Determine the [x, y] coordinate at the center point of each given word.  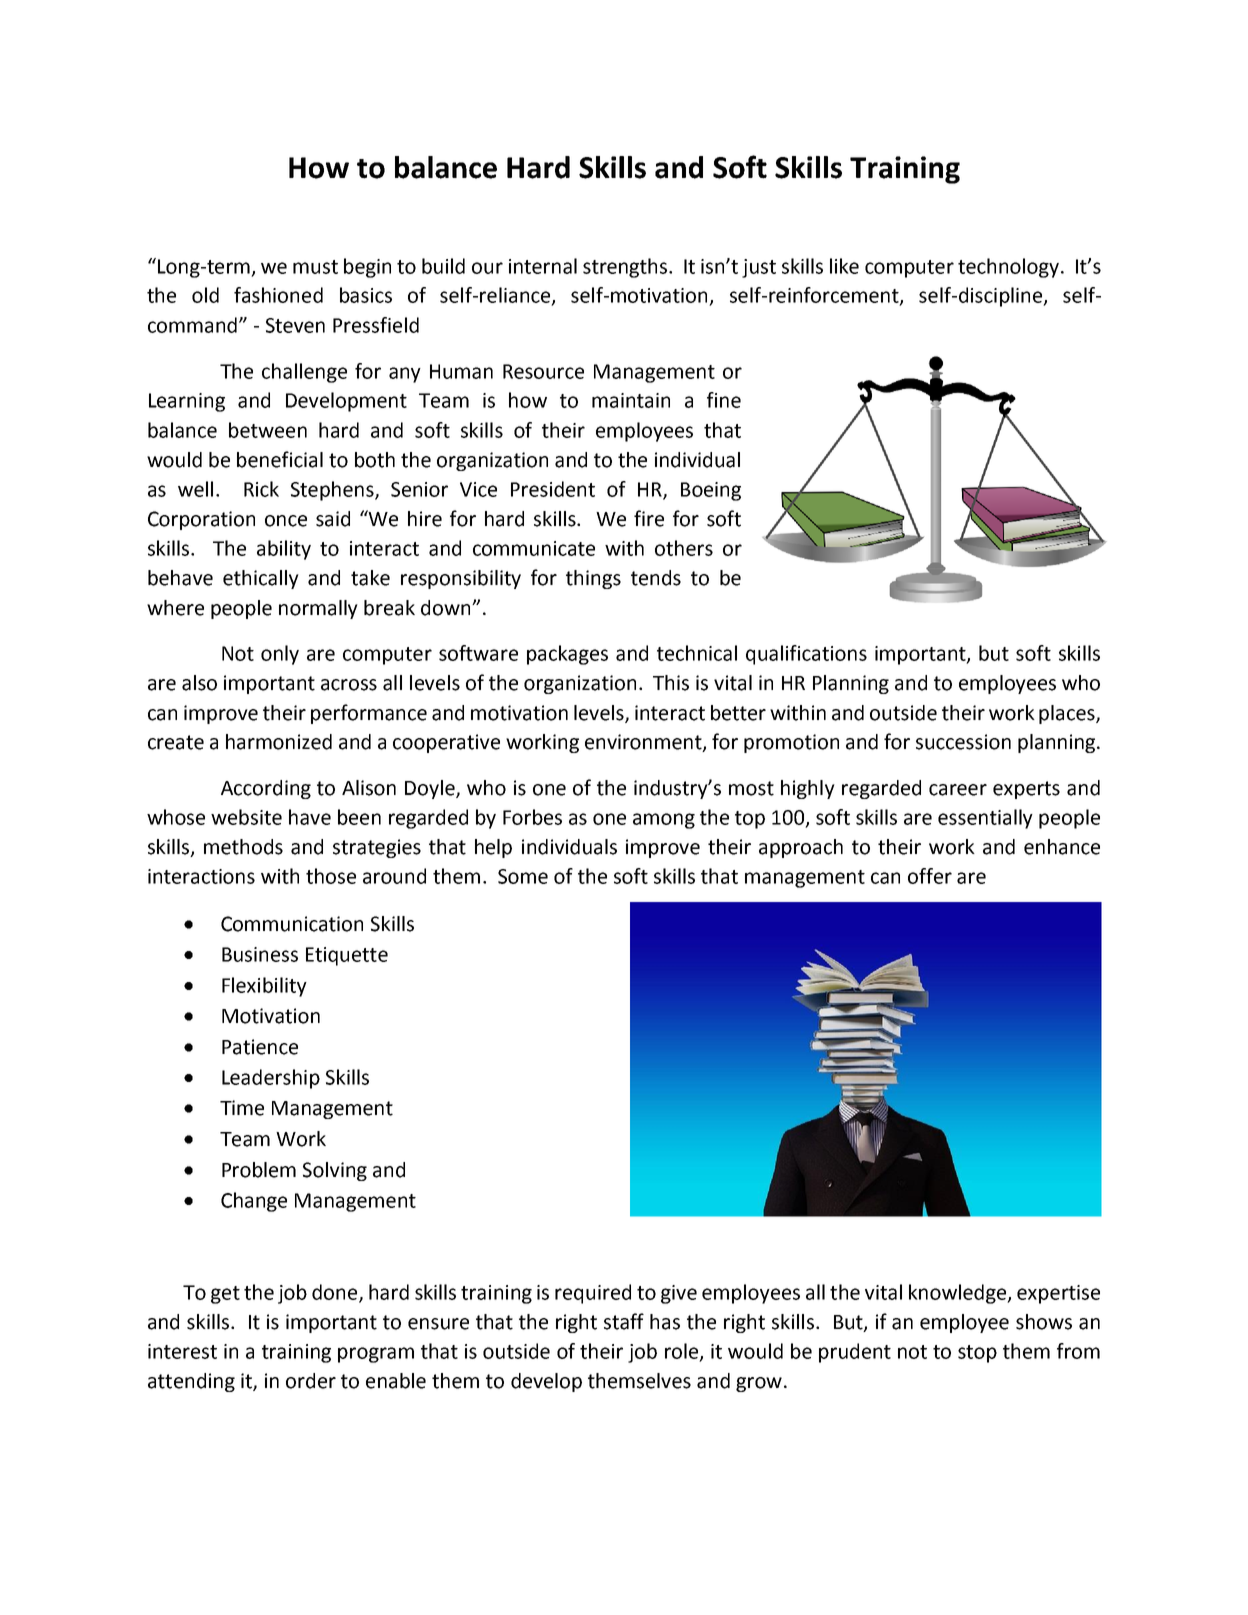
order [311, 1381]
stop [977, 1354]
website [246, 817]
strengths [626, 268]
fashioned [278, 295]
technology [1010, 268]
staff [624, 1321]
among [664, 821]
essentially [985, 819]
